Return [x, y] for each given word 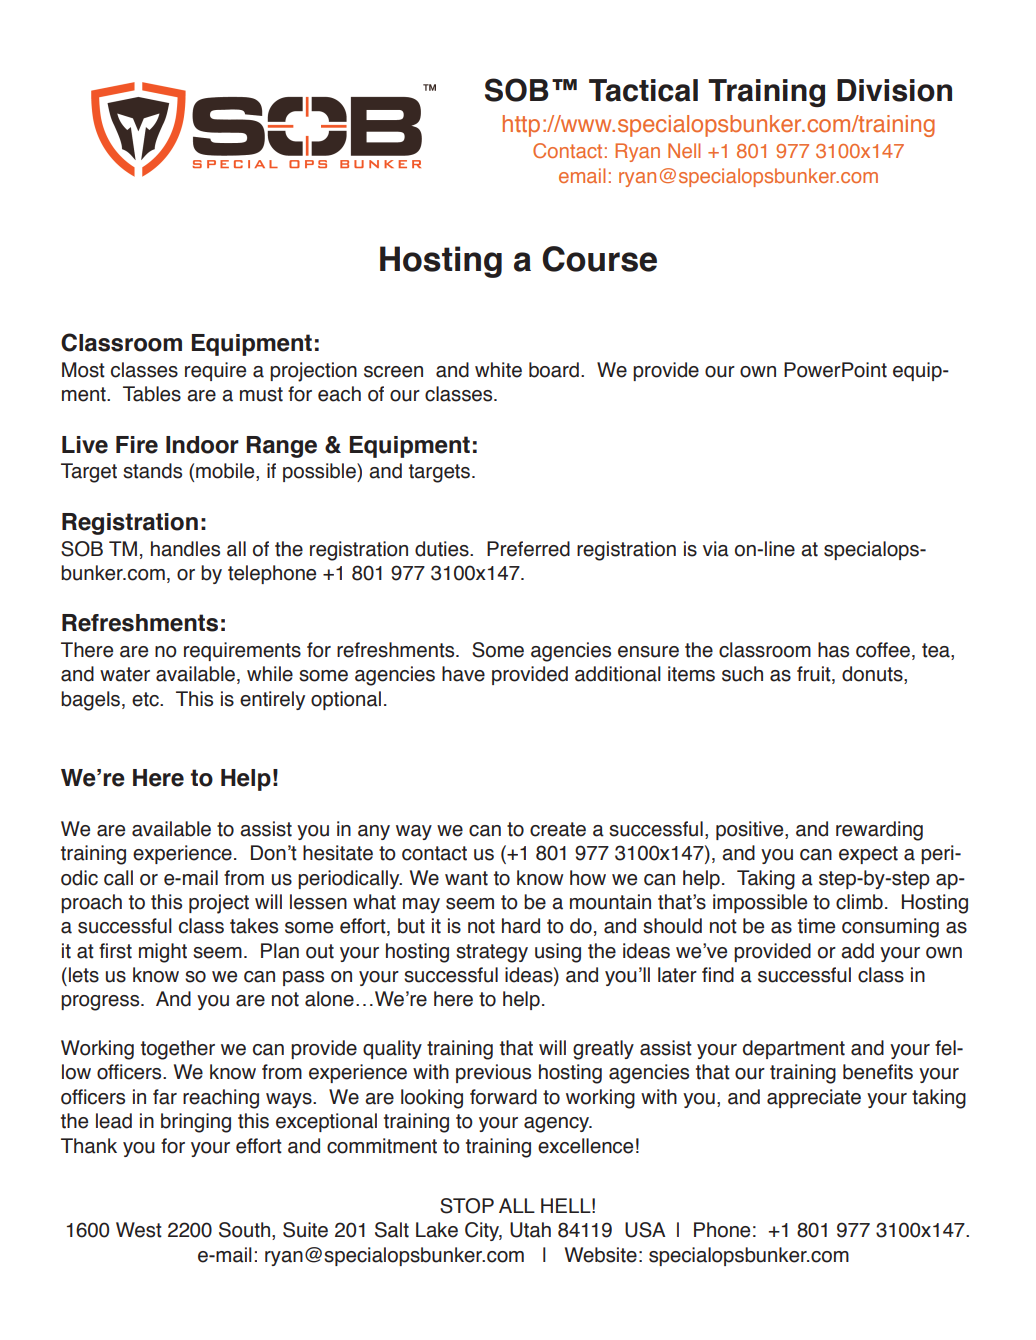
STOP [467, 1206]
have [463, 674]
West [139, 1230]
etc [146, 699]
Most [83, 370]
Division [894, 90]
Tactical [643, 90]
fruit [815, 675]
